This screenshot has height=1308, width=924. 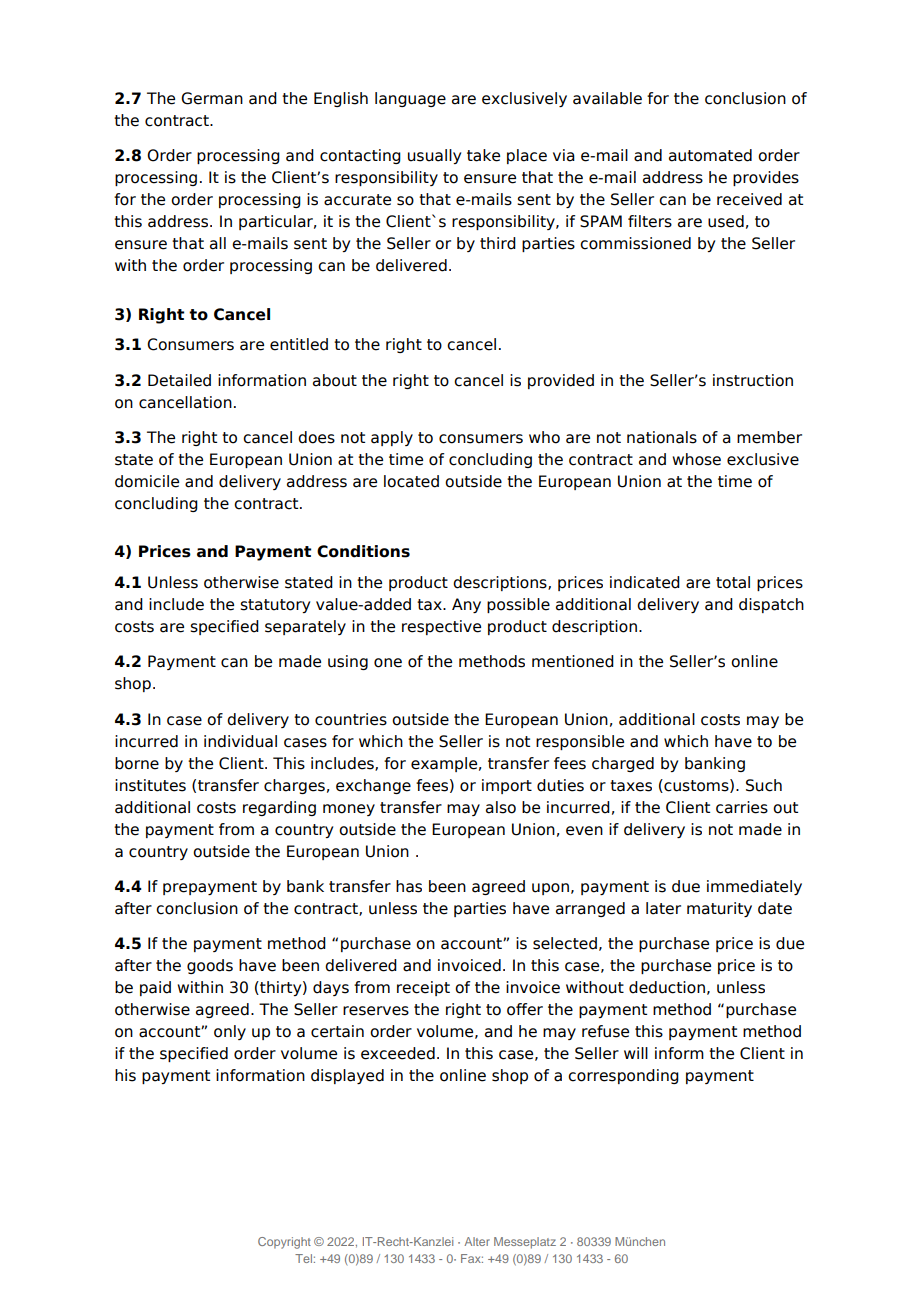 What do you see at coordinates (230, 1032) in the screenshot?
I see `only` at bounding box center [230, 1032].
